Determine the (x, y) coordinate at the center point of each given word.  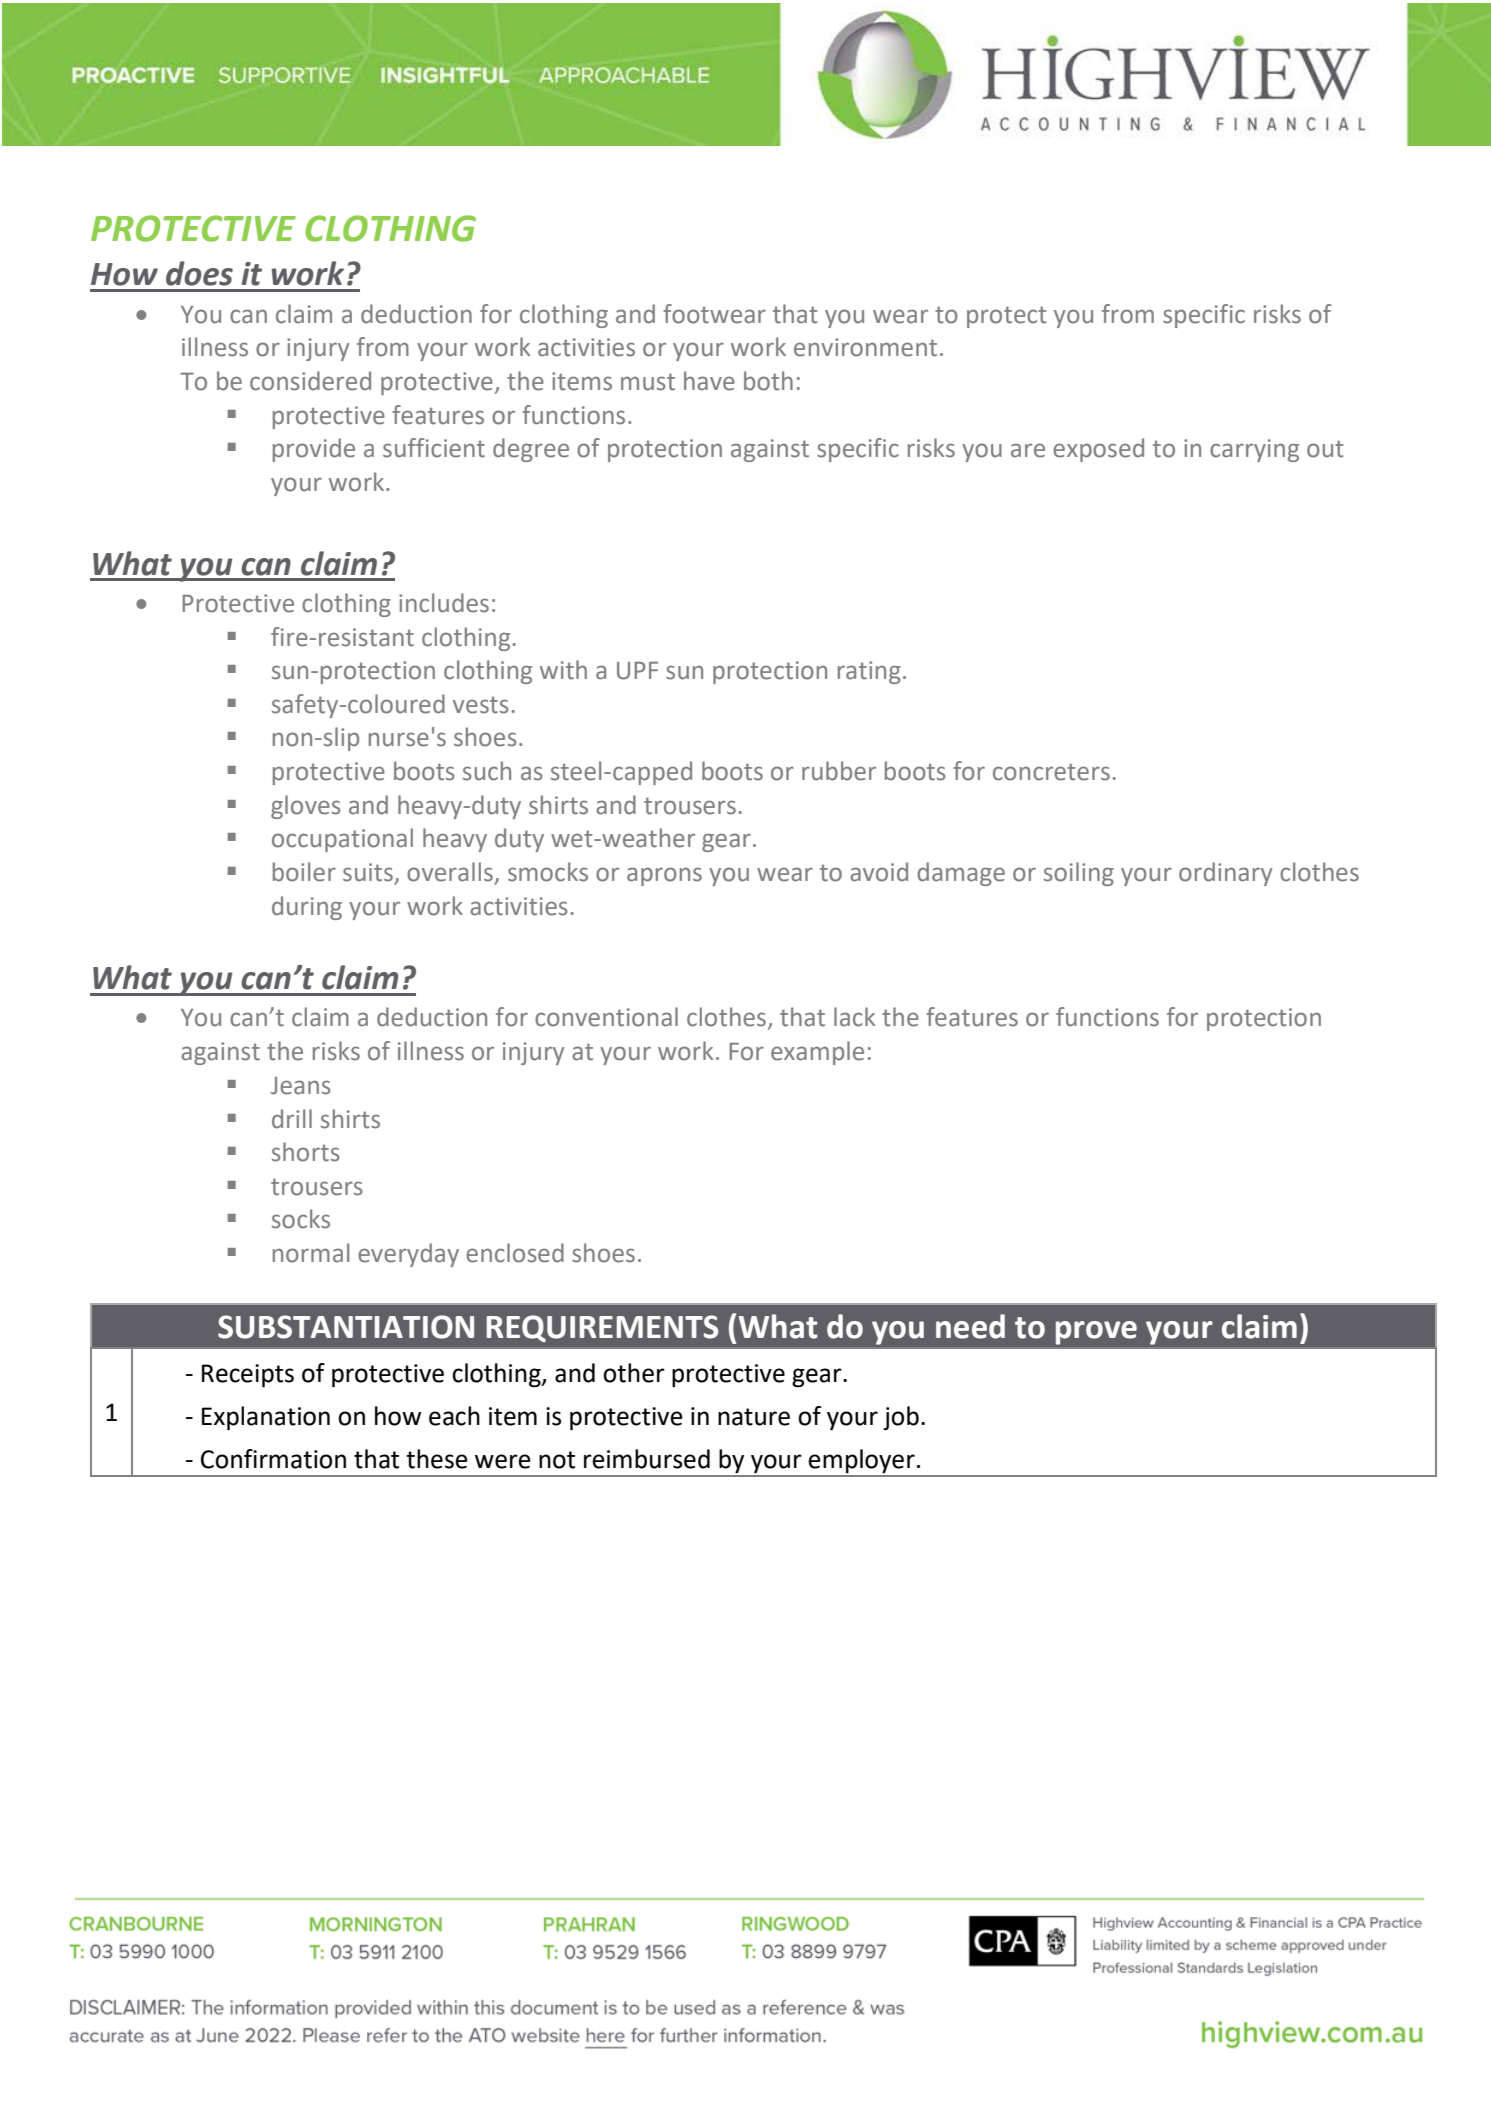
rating (869, 672)
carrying (1254, 450)
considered (310, 381)
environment (865, 347)
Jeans (301, 1086)
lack (854, 1017)
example (817, 1053)
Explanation (266, 1418)
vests (481, 705)
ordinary (1225, 874)
